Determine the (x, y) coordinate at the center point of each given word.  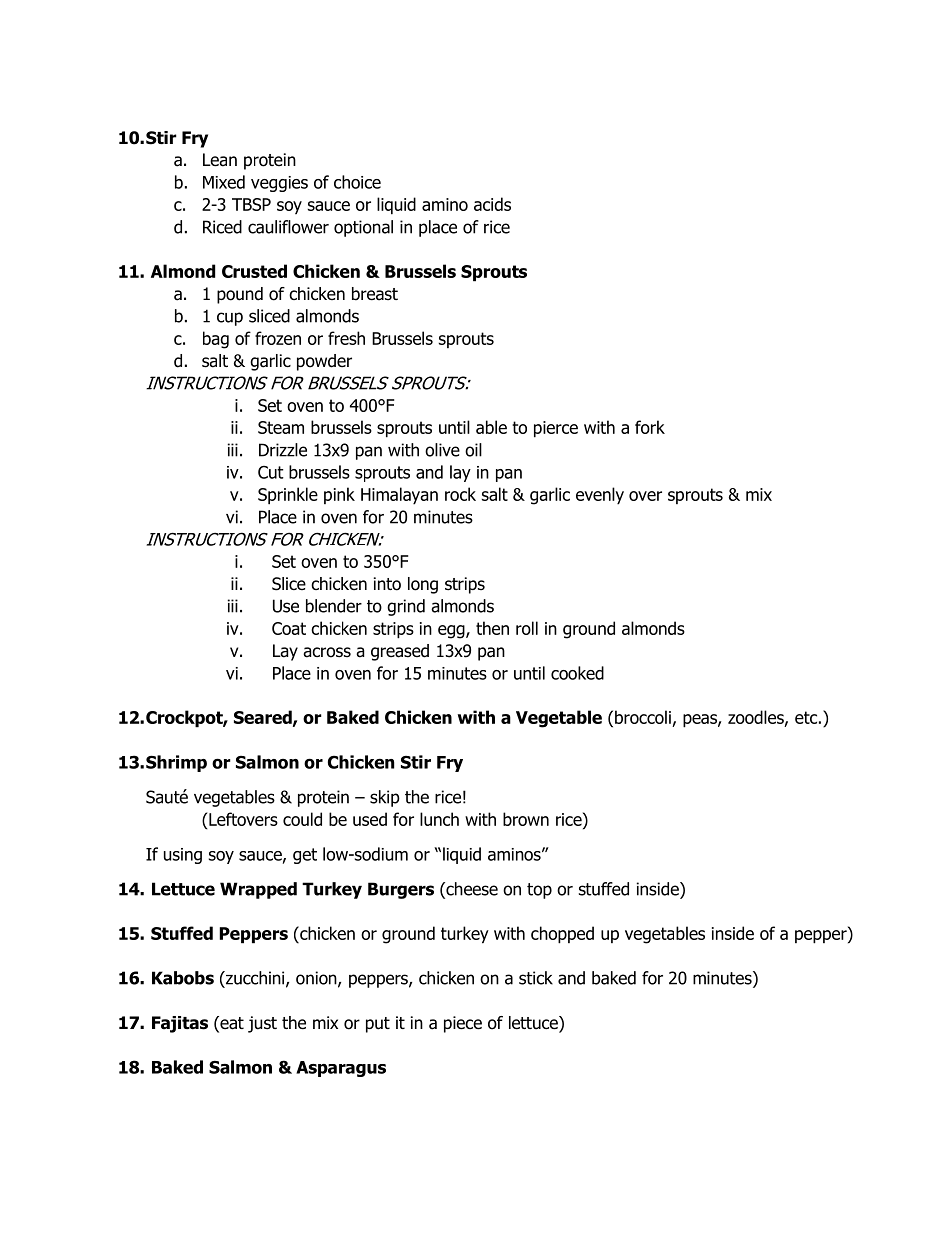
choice (357, 182)
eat (231, 1024)
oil (473, 450)
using (183, 856)
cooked (577, 673)
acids (492, 204)
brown (526, 819)
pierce (556, 429)
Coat (289, 628)
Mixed (224, 182)
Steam (281, 427)
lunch (439, 819)
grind (406, 607)
